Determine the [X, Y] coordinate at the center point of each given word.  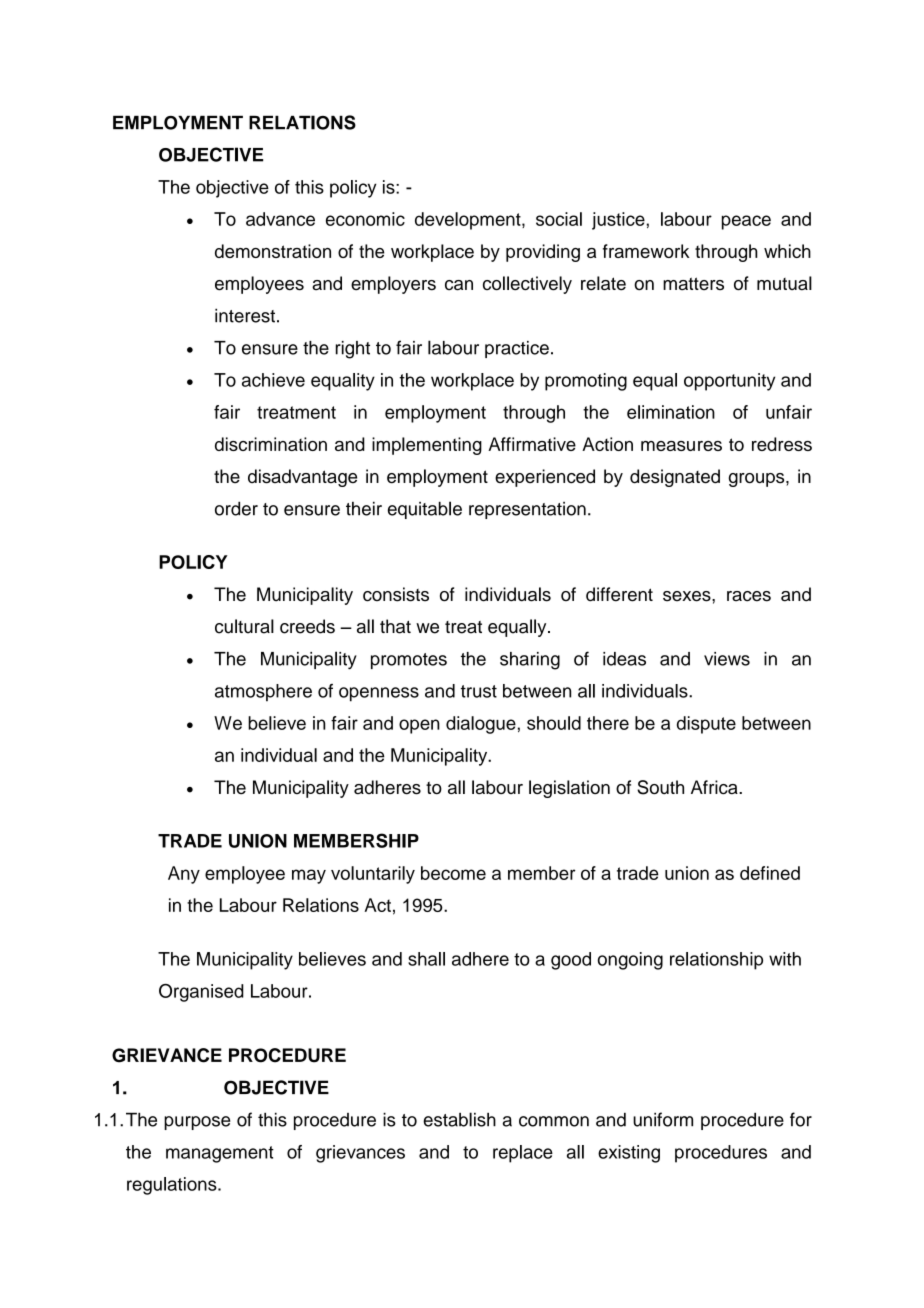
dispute [706, 725]
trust [479, 691]
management [220, 1154]
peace [746, 222]
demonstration [273, 251]
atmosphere [263, 693]
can [459, 285]
